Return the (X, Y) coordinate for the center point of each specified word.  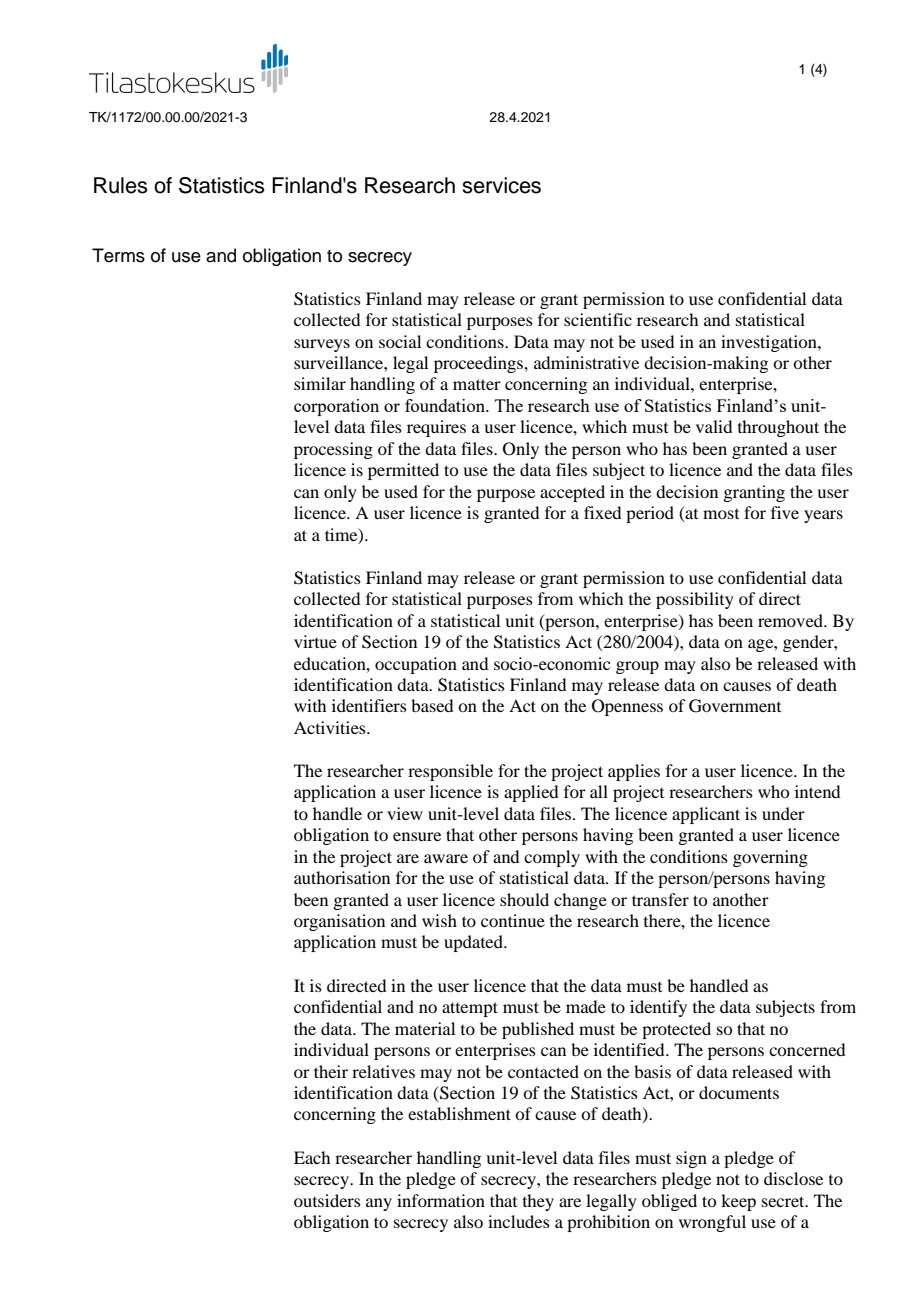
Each (312, 1157)
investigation (770, 343)
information (441, 1200)
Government (735, 706)
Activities (331, 727)
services (501, 185)
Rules (121, 185)
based (432, 705)
